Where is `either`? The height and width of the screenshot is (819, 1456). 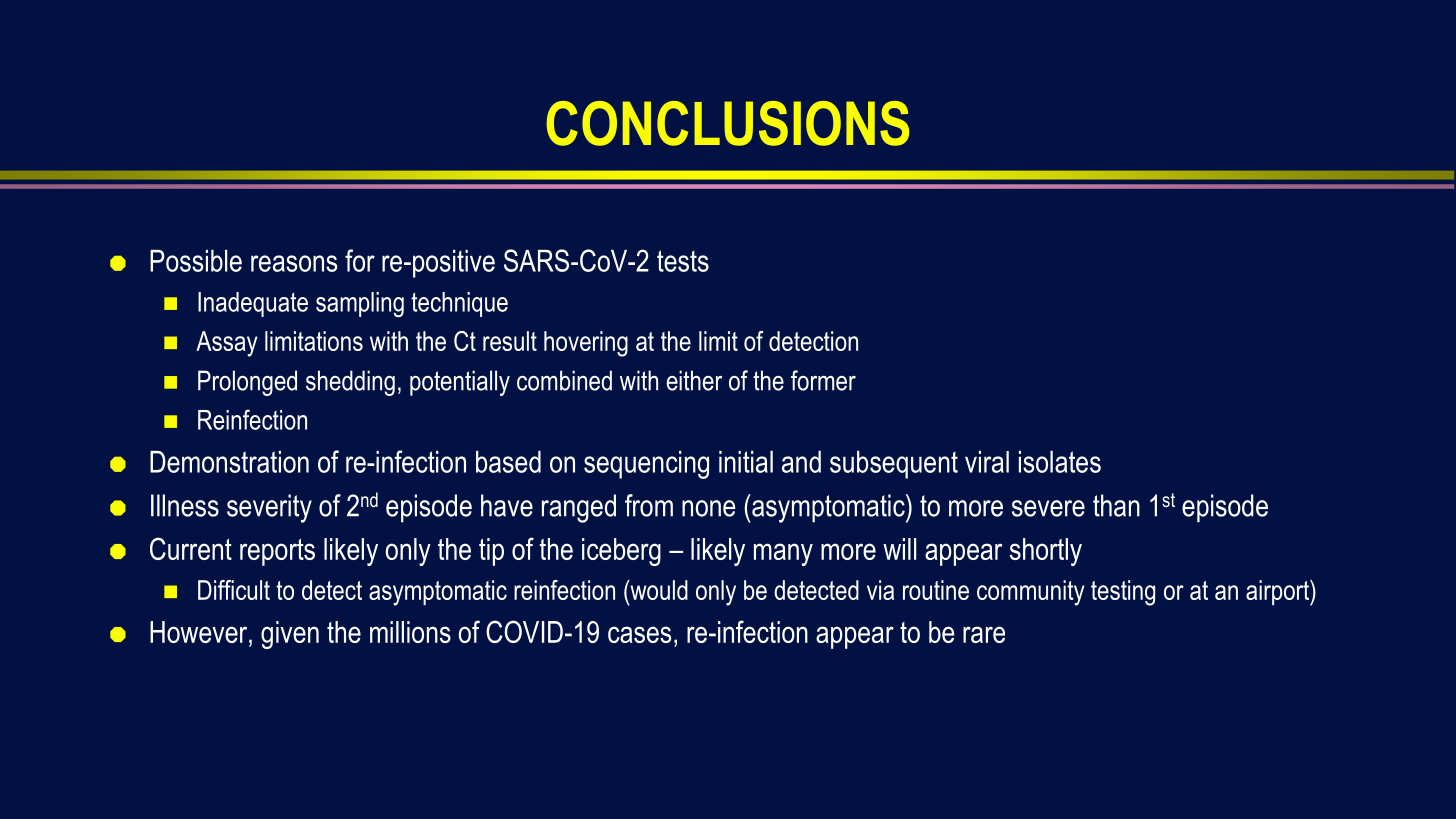
either is located at coordinates (694, 380).
